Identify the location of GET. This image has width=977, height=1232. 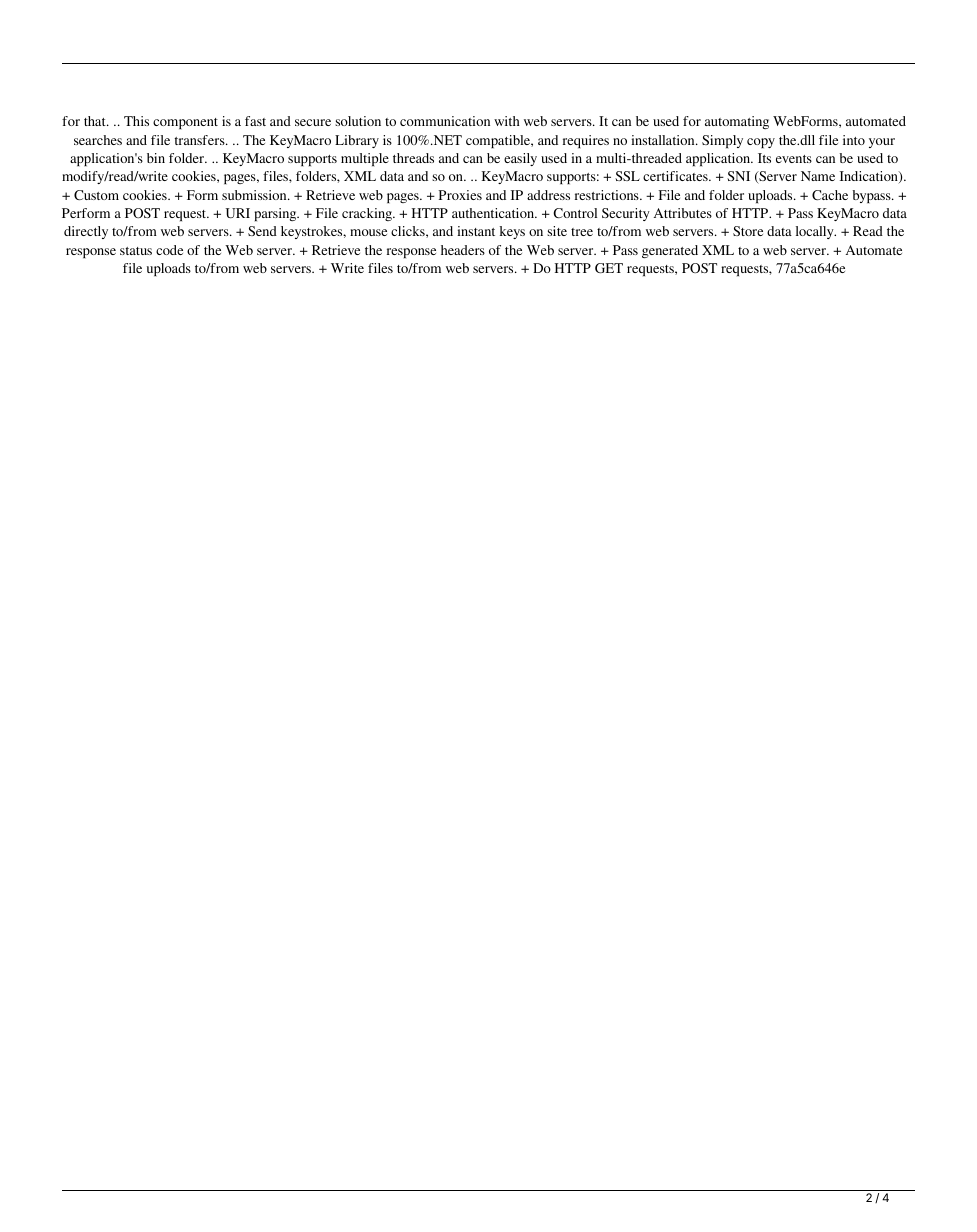
(609, 268).
